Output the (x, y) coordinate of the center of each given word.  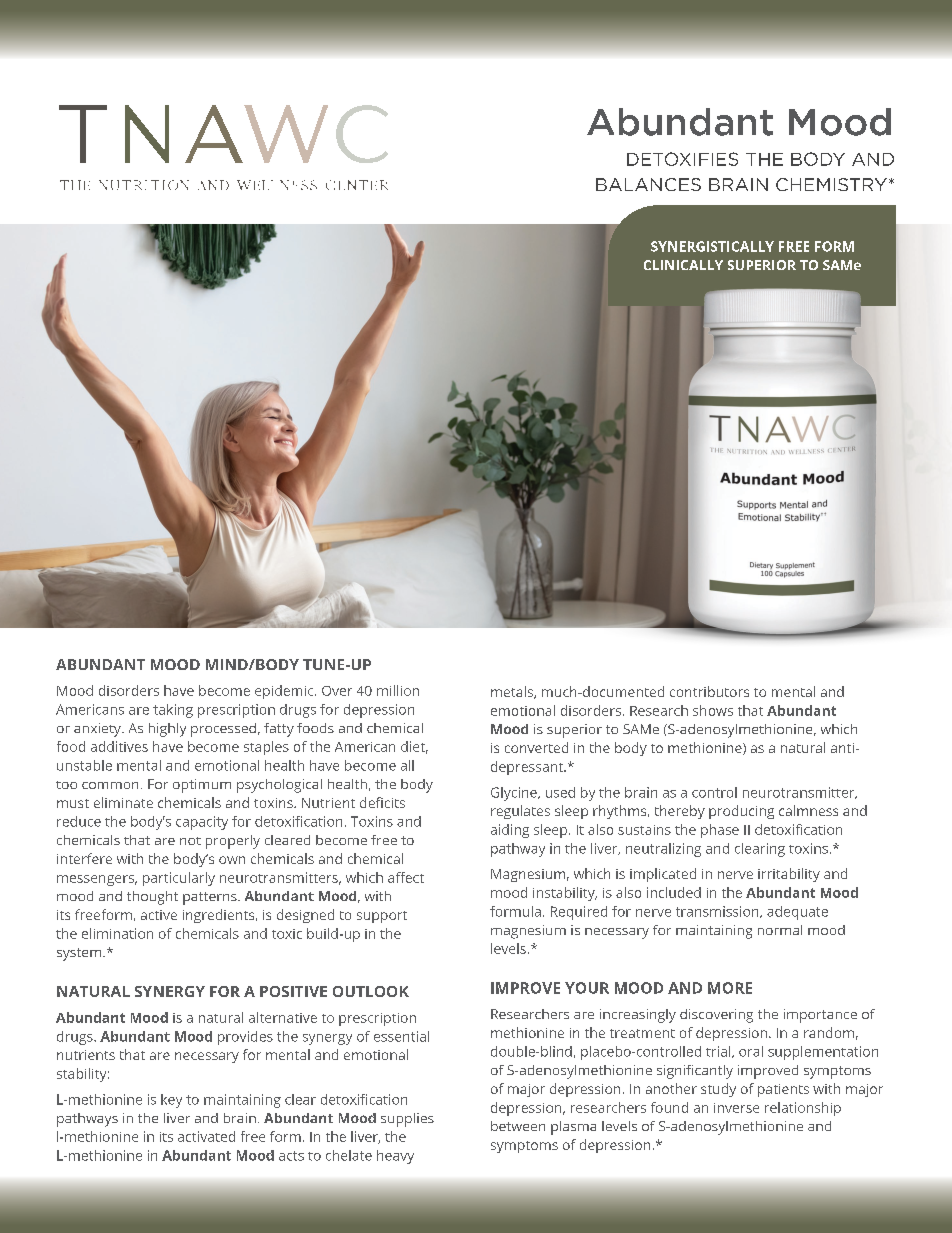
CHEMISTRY (831, 184)
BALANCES (648, 184)
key (171, 1101)
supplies (407, 1120)
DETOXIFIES (682, 159)
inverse (736, 1108)
